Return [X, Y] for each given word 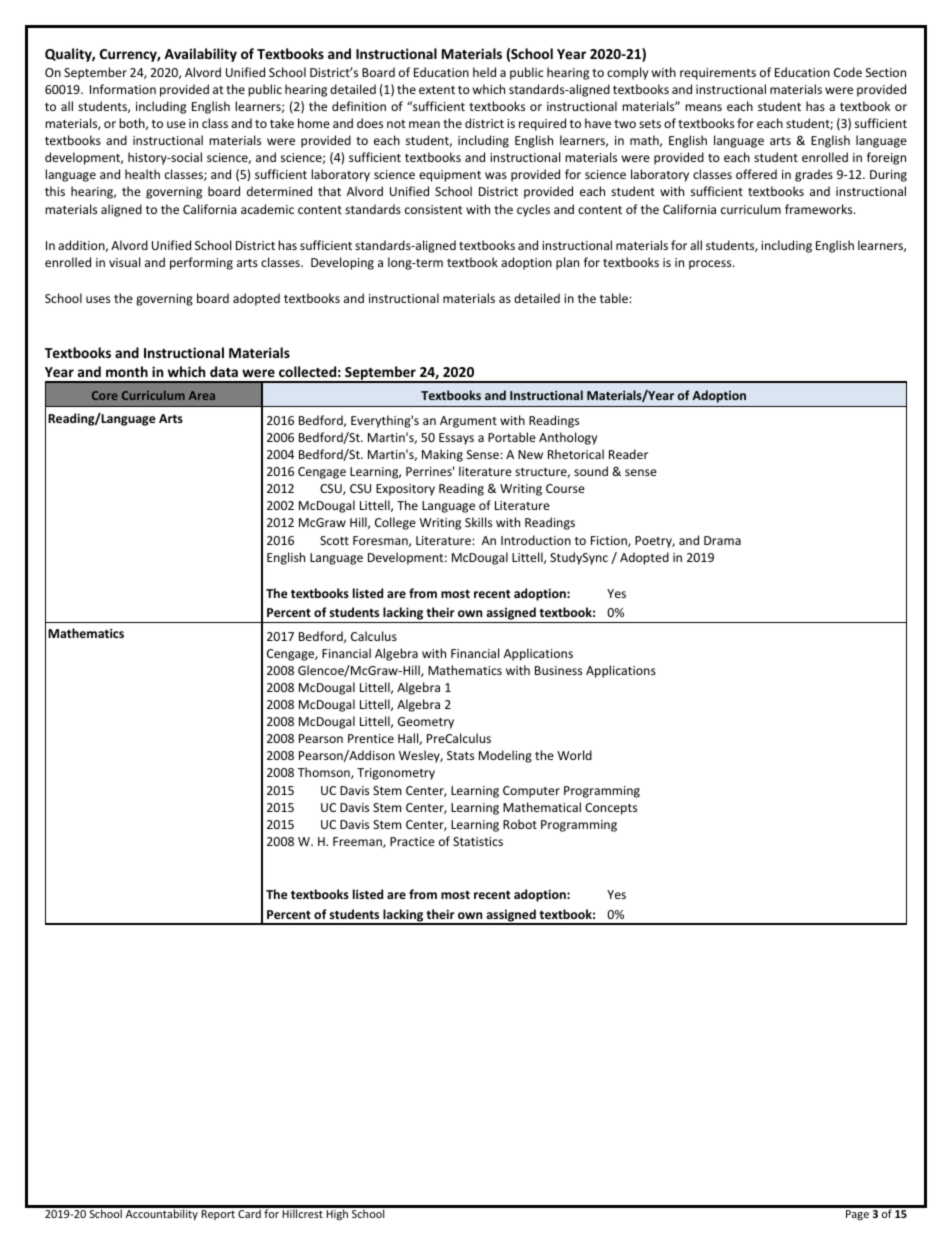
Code [848, 72]
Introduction [536, 540]
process [711, 265]
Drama [722, 540]
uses [98, 299]
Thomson [325, 773]
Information [123, 89]
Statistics [478, 841]
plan [567, 263]
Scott [334, 540]
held [484, 72]
